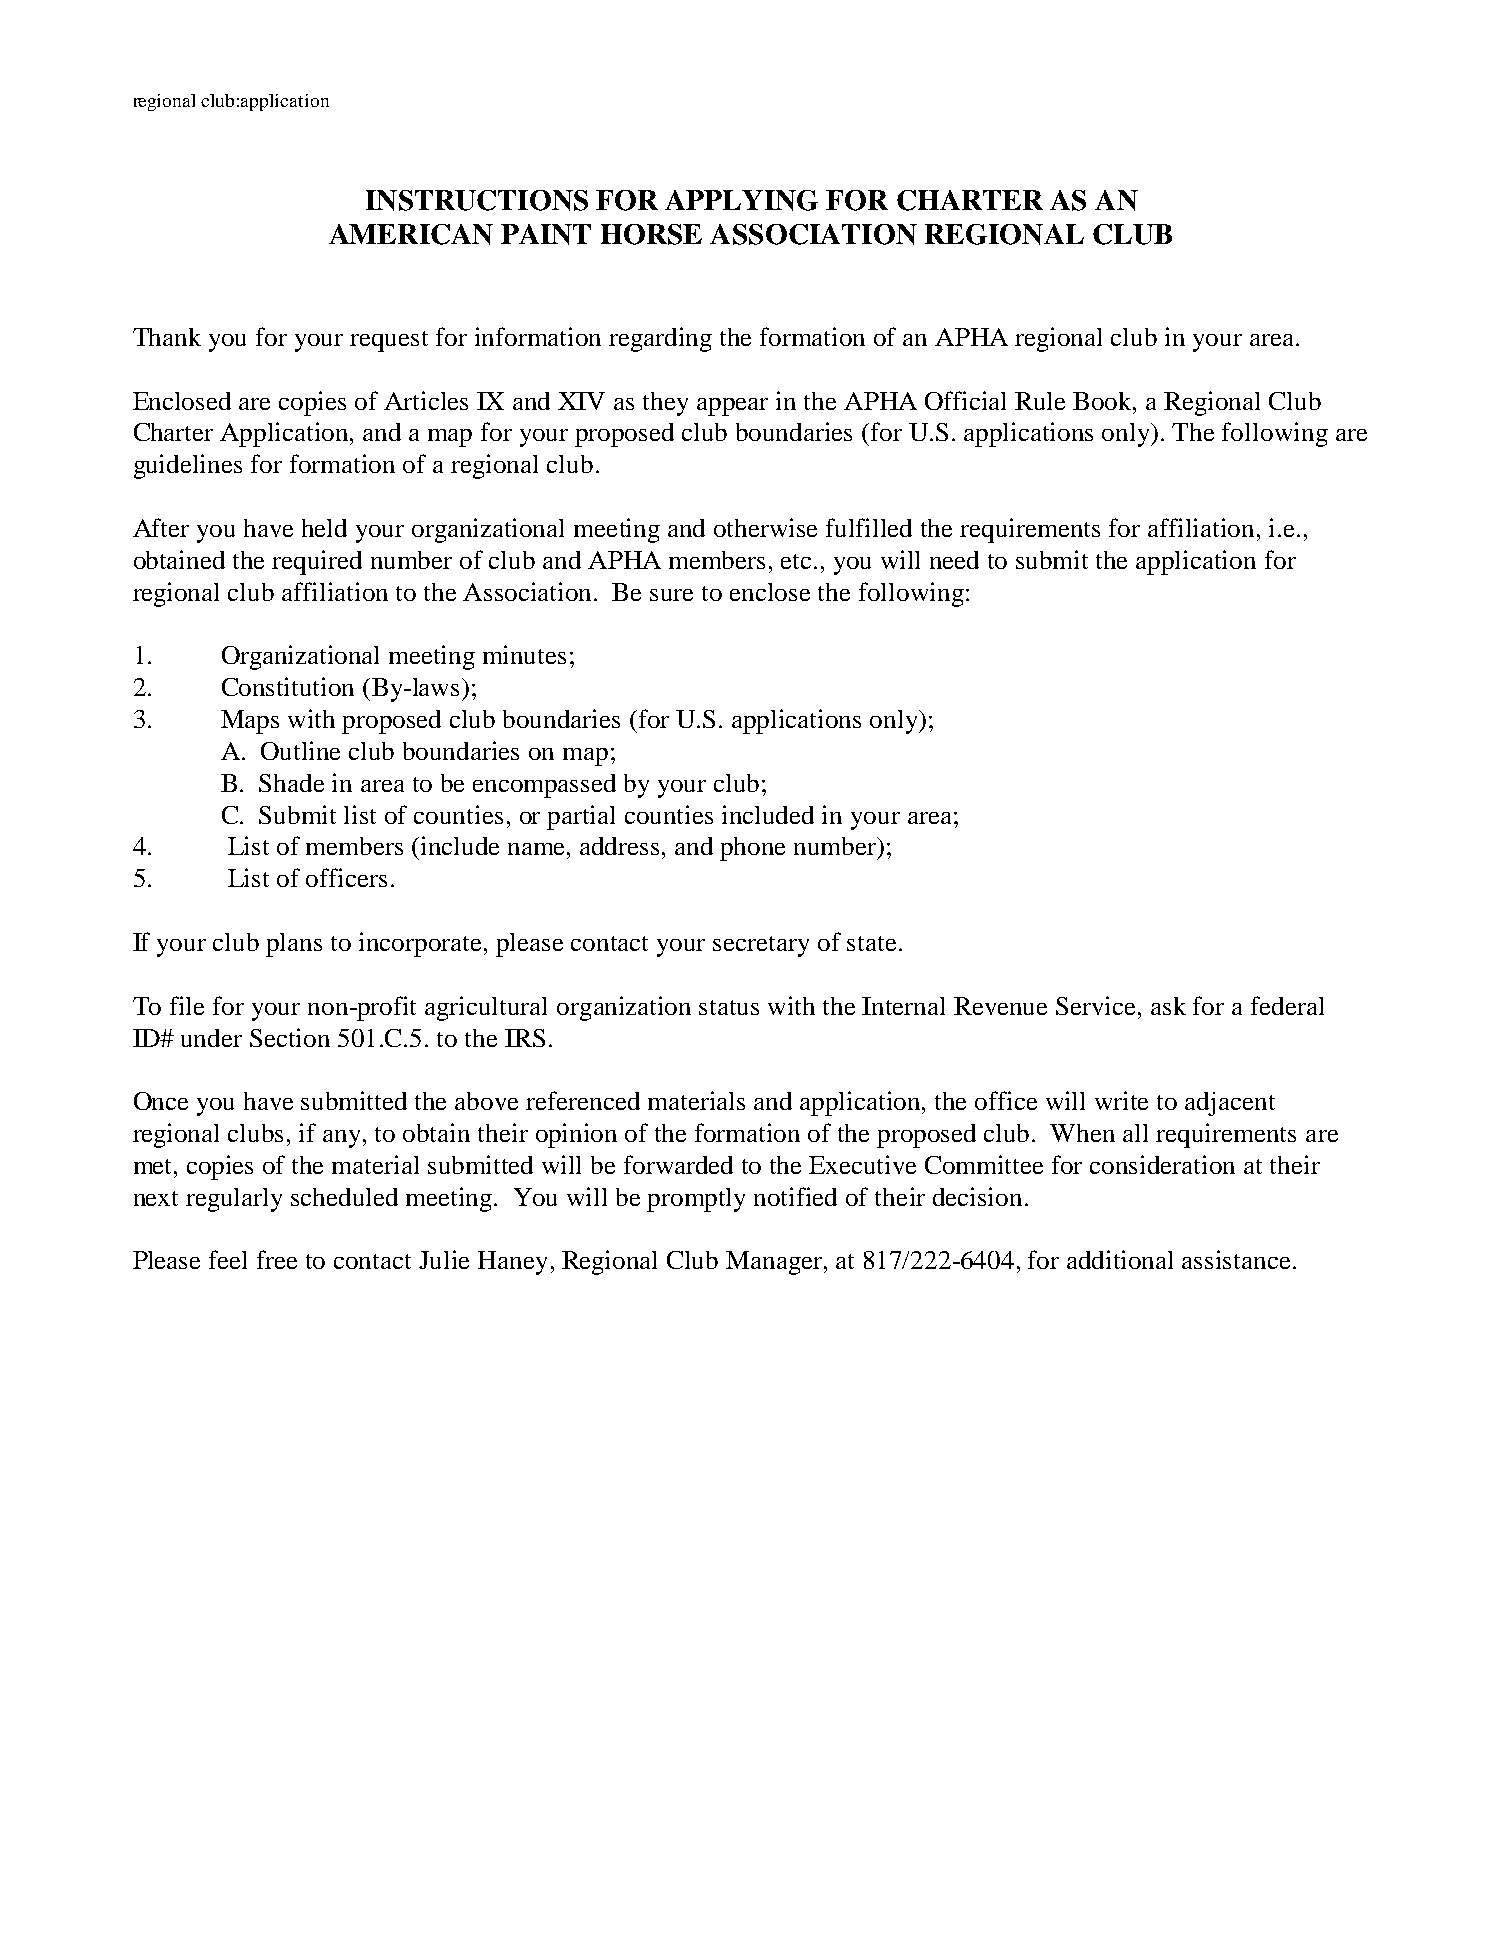 This page has height=1946, width=1503. Describe the element at coordinates (544, 786) in the page. I see `encompassed` at that location.
